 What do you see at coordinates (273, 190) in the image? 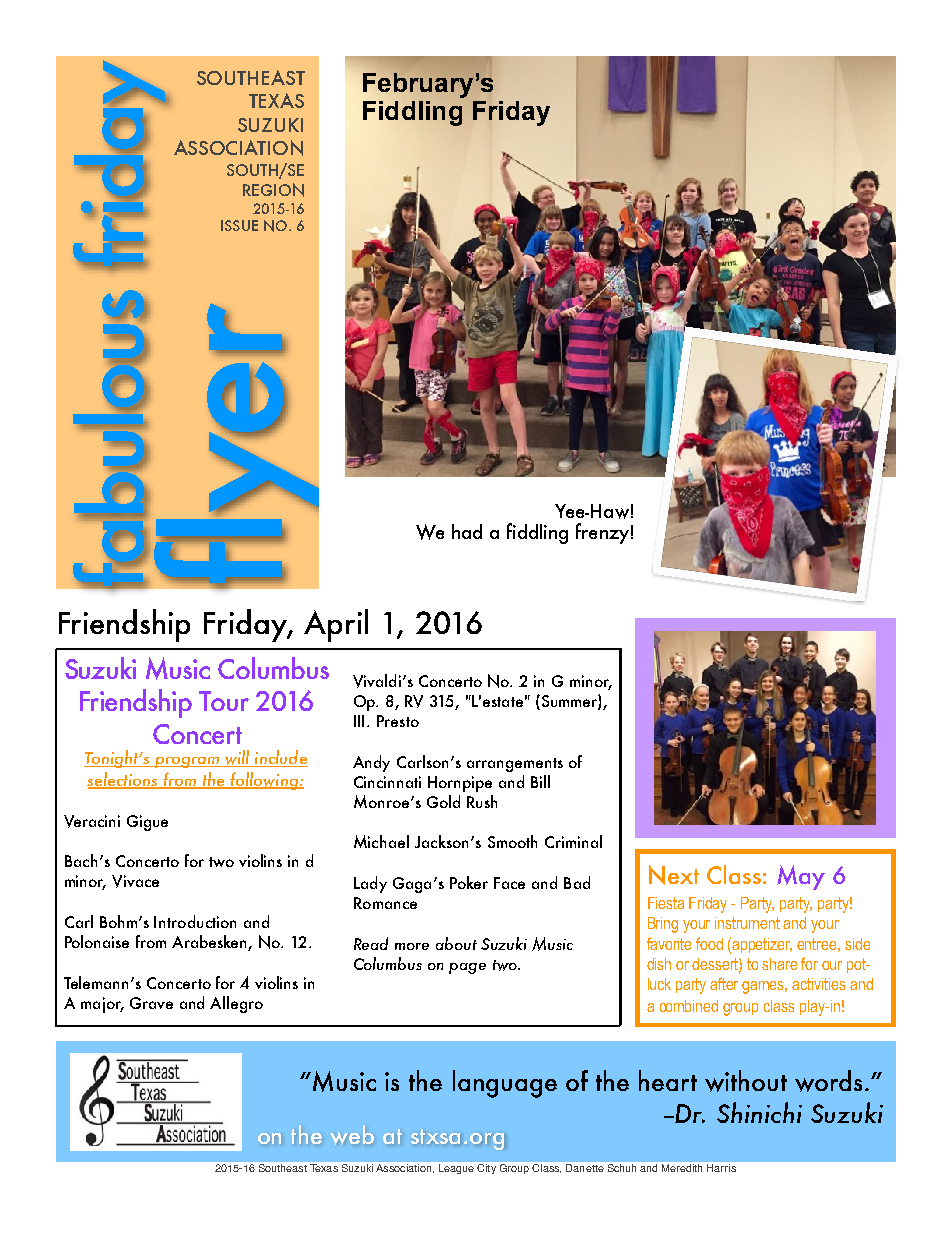
I see `REGION` at bounding box center [273, 190].
